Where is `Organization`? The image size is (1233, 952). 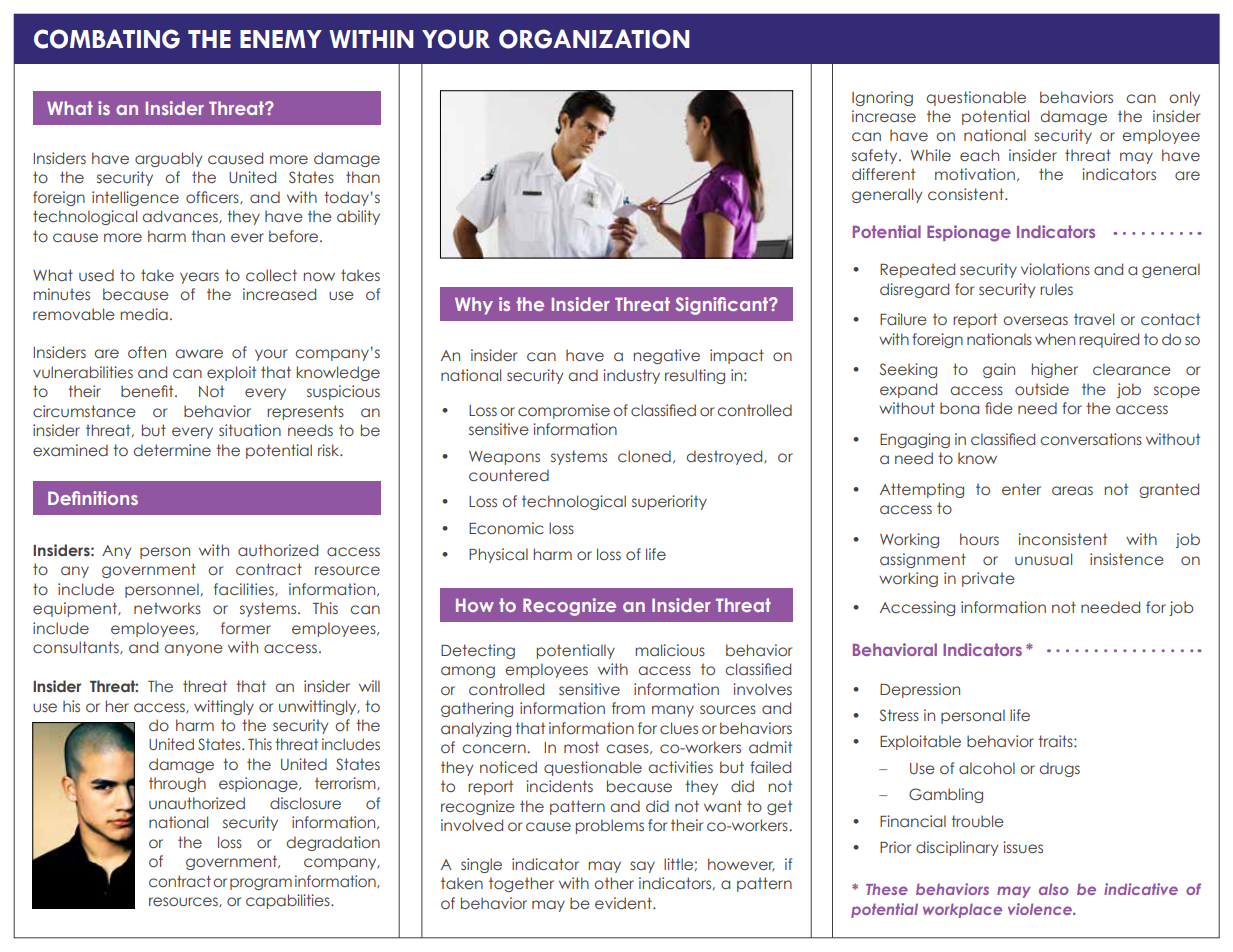
Organization is located at coordinates (594, 39).
